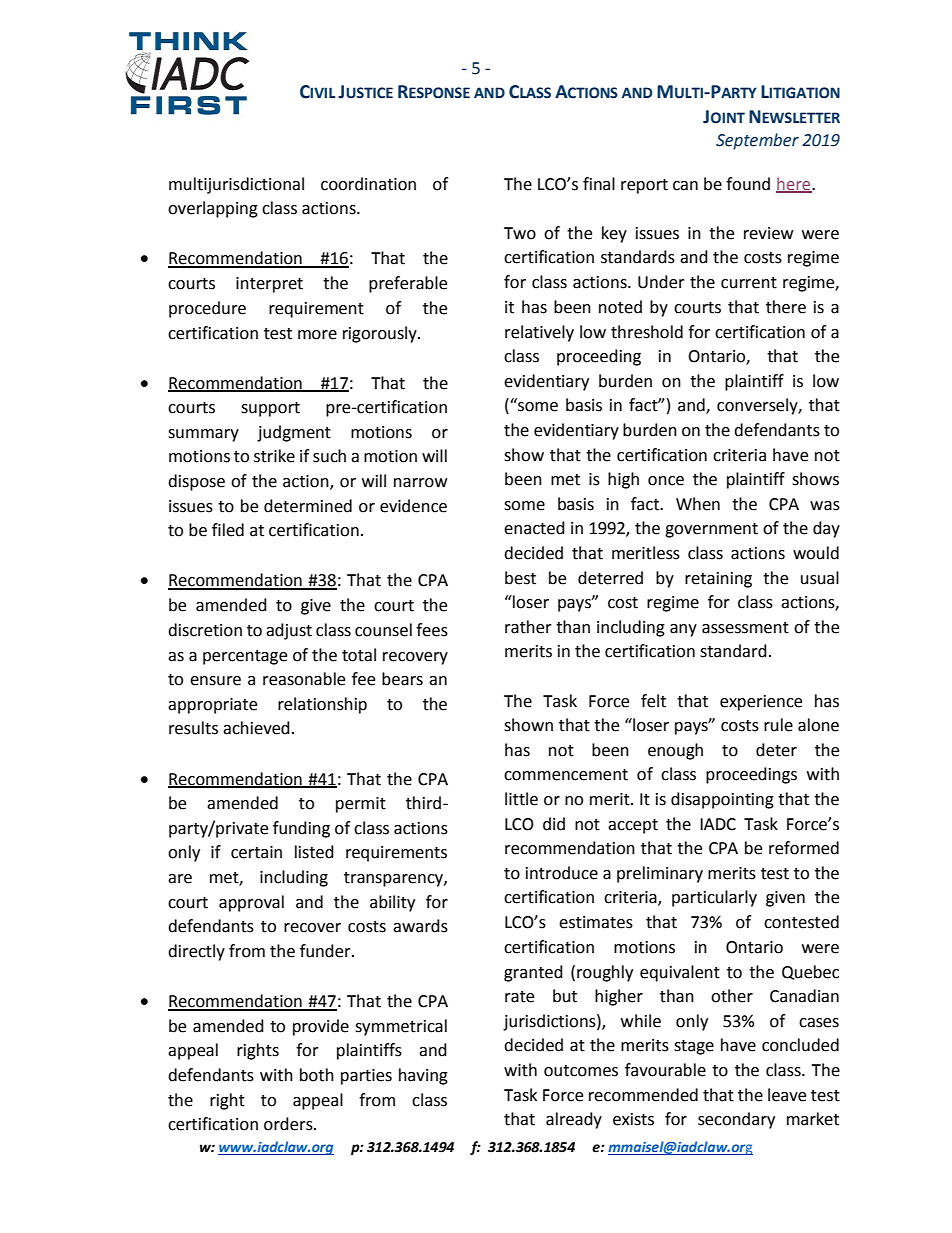 The image size is (952, 1233). I want to click on orders, so click(289, 1124).
